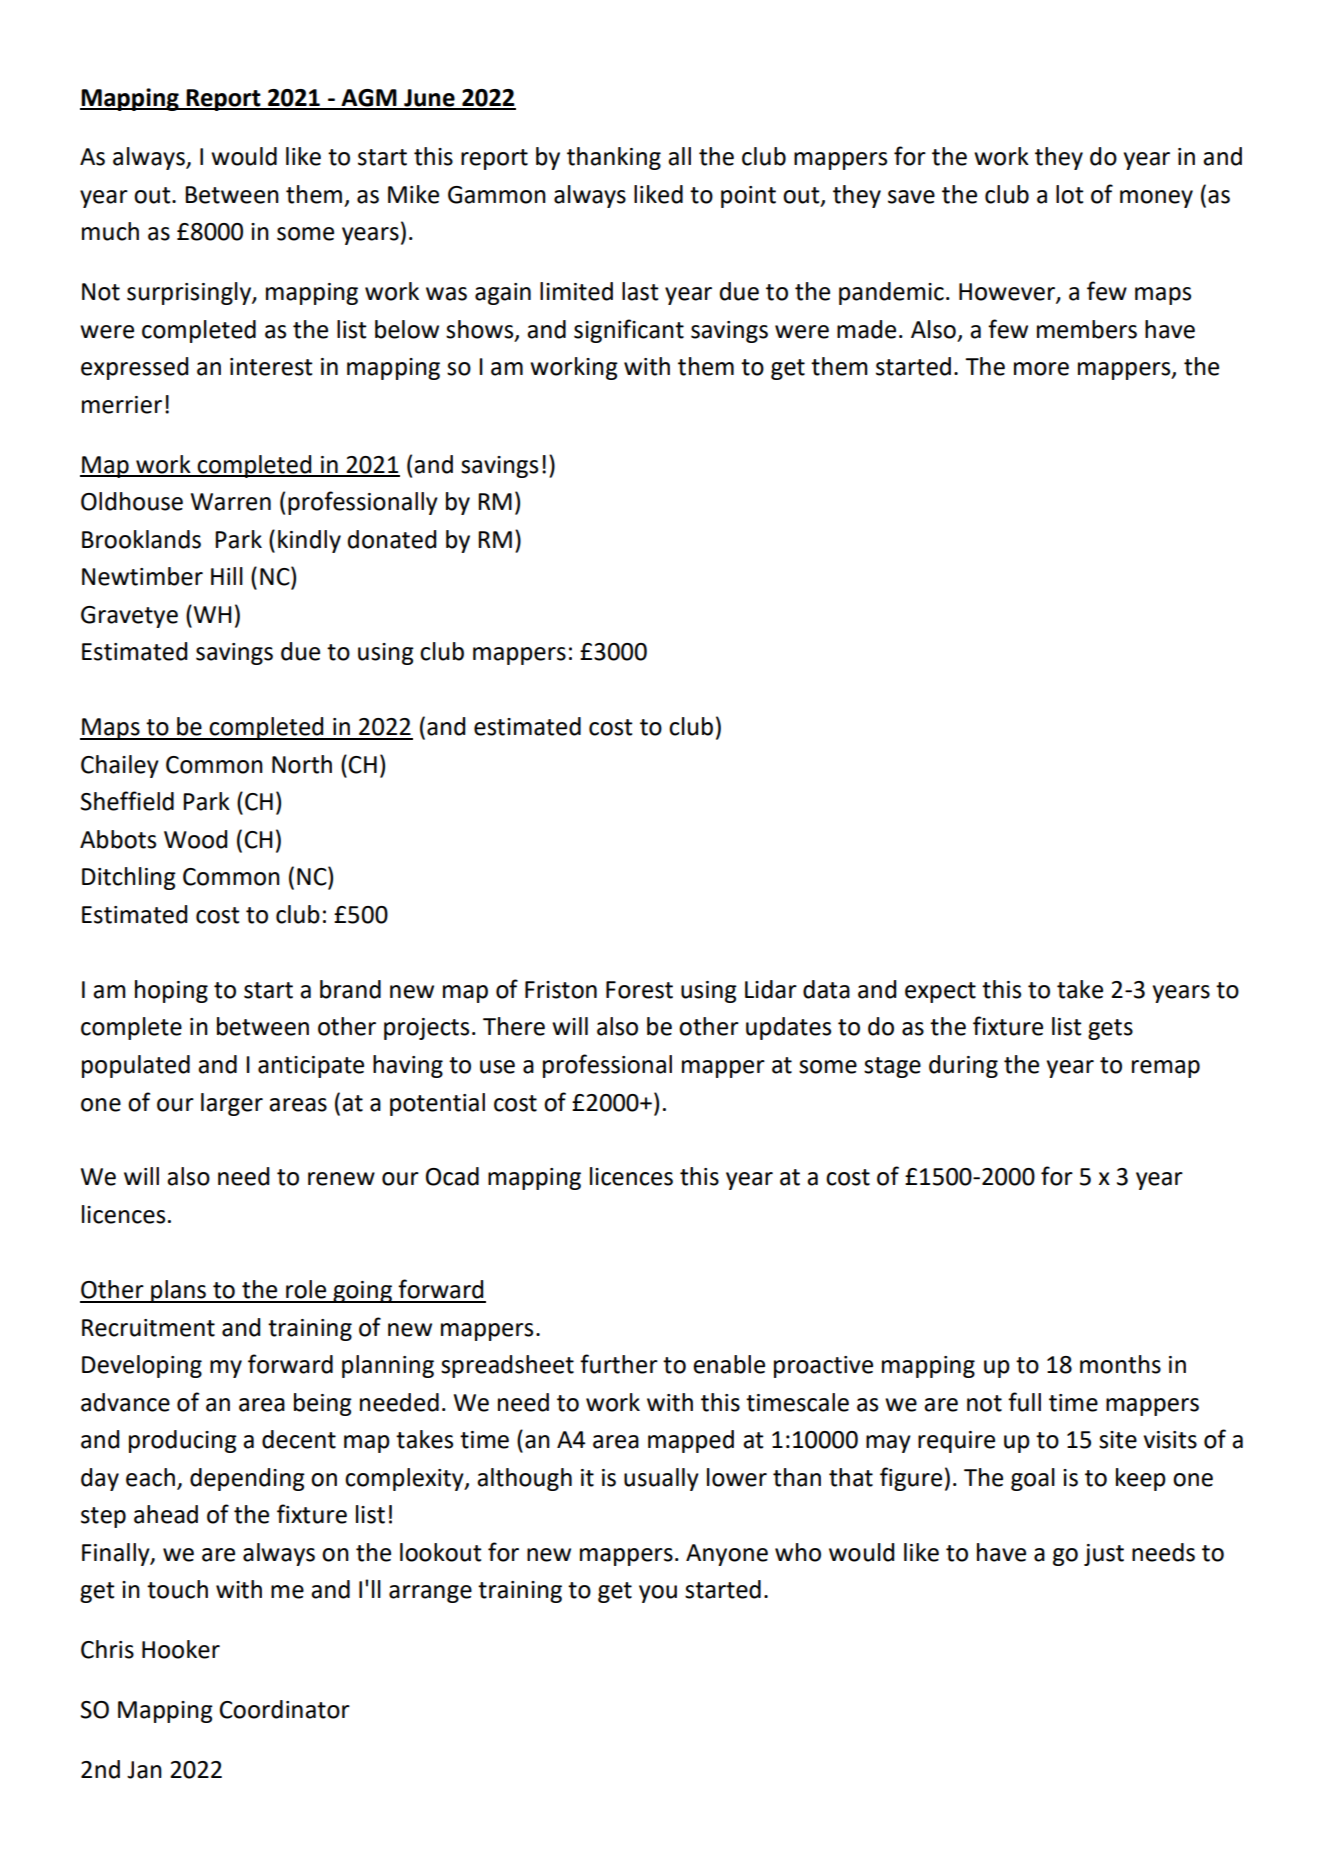  I want to click on lot, so click(1070, 194).
